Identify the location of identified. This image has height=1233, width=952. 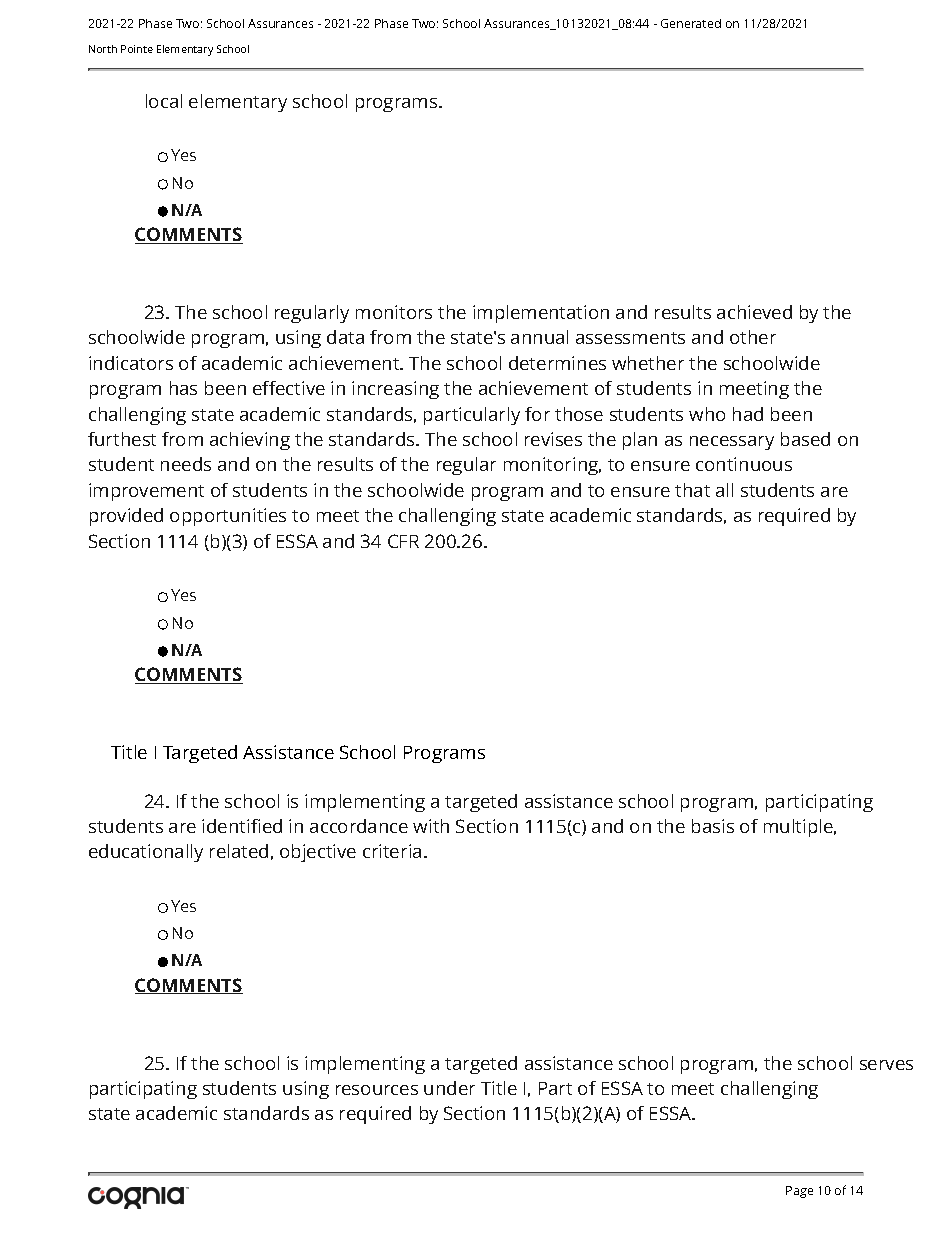
(242, 826).
